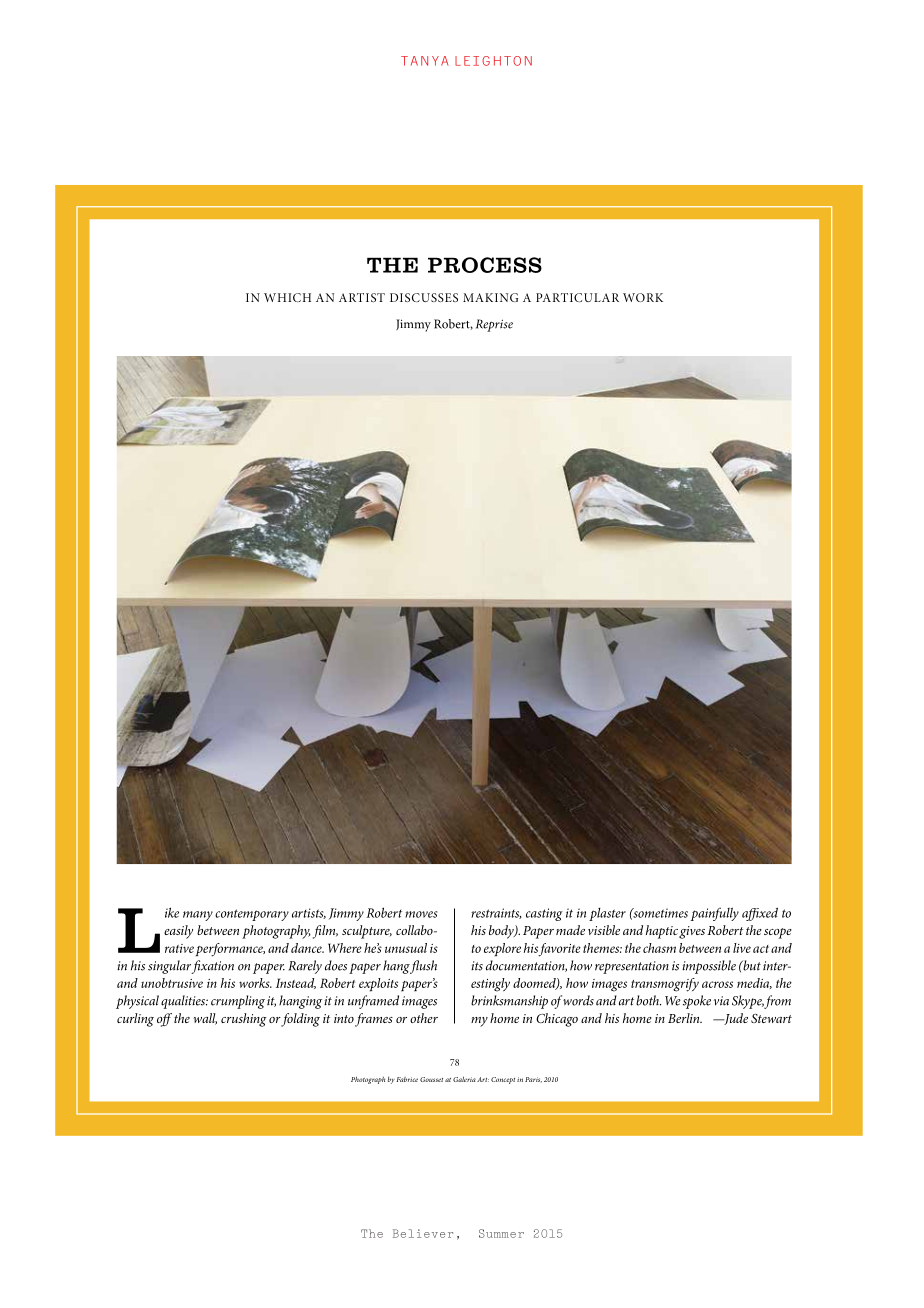  What do you see at coordinates (577, 297) in the screenshot?
I see `PARTICULAR` at bounding box center [577, 297].
